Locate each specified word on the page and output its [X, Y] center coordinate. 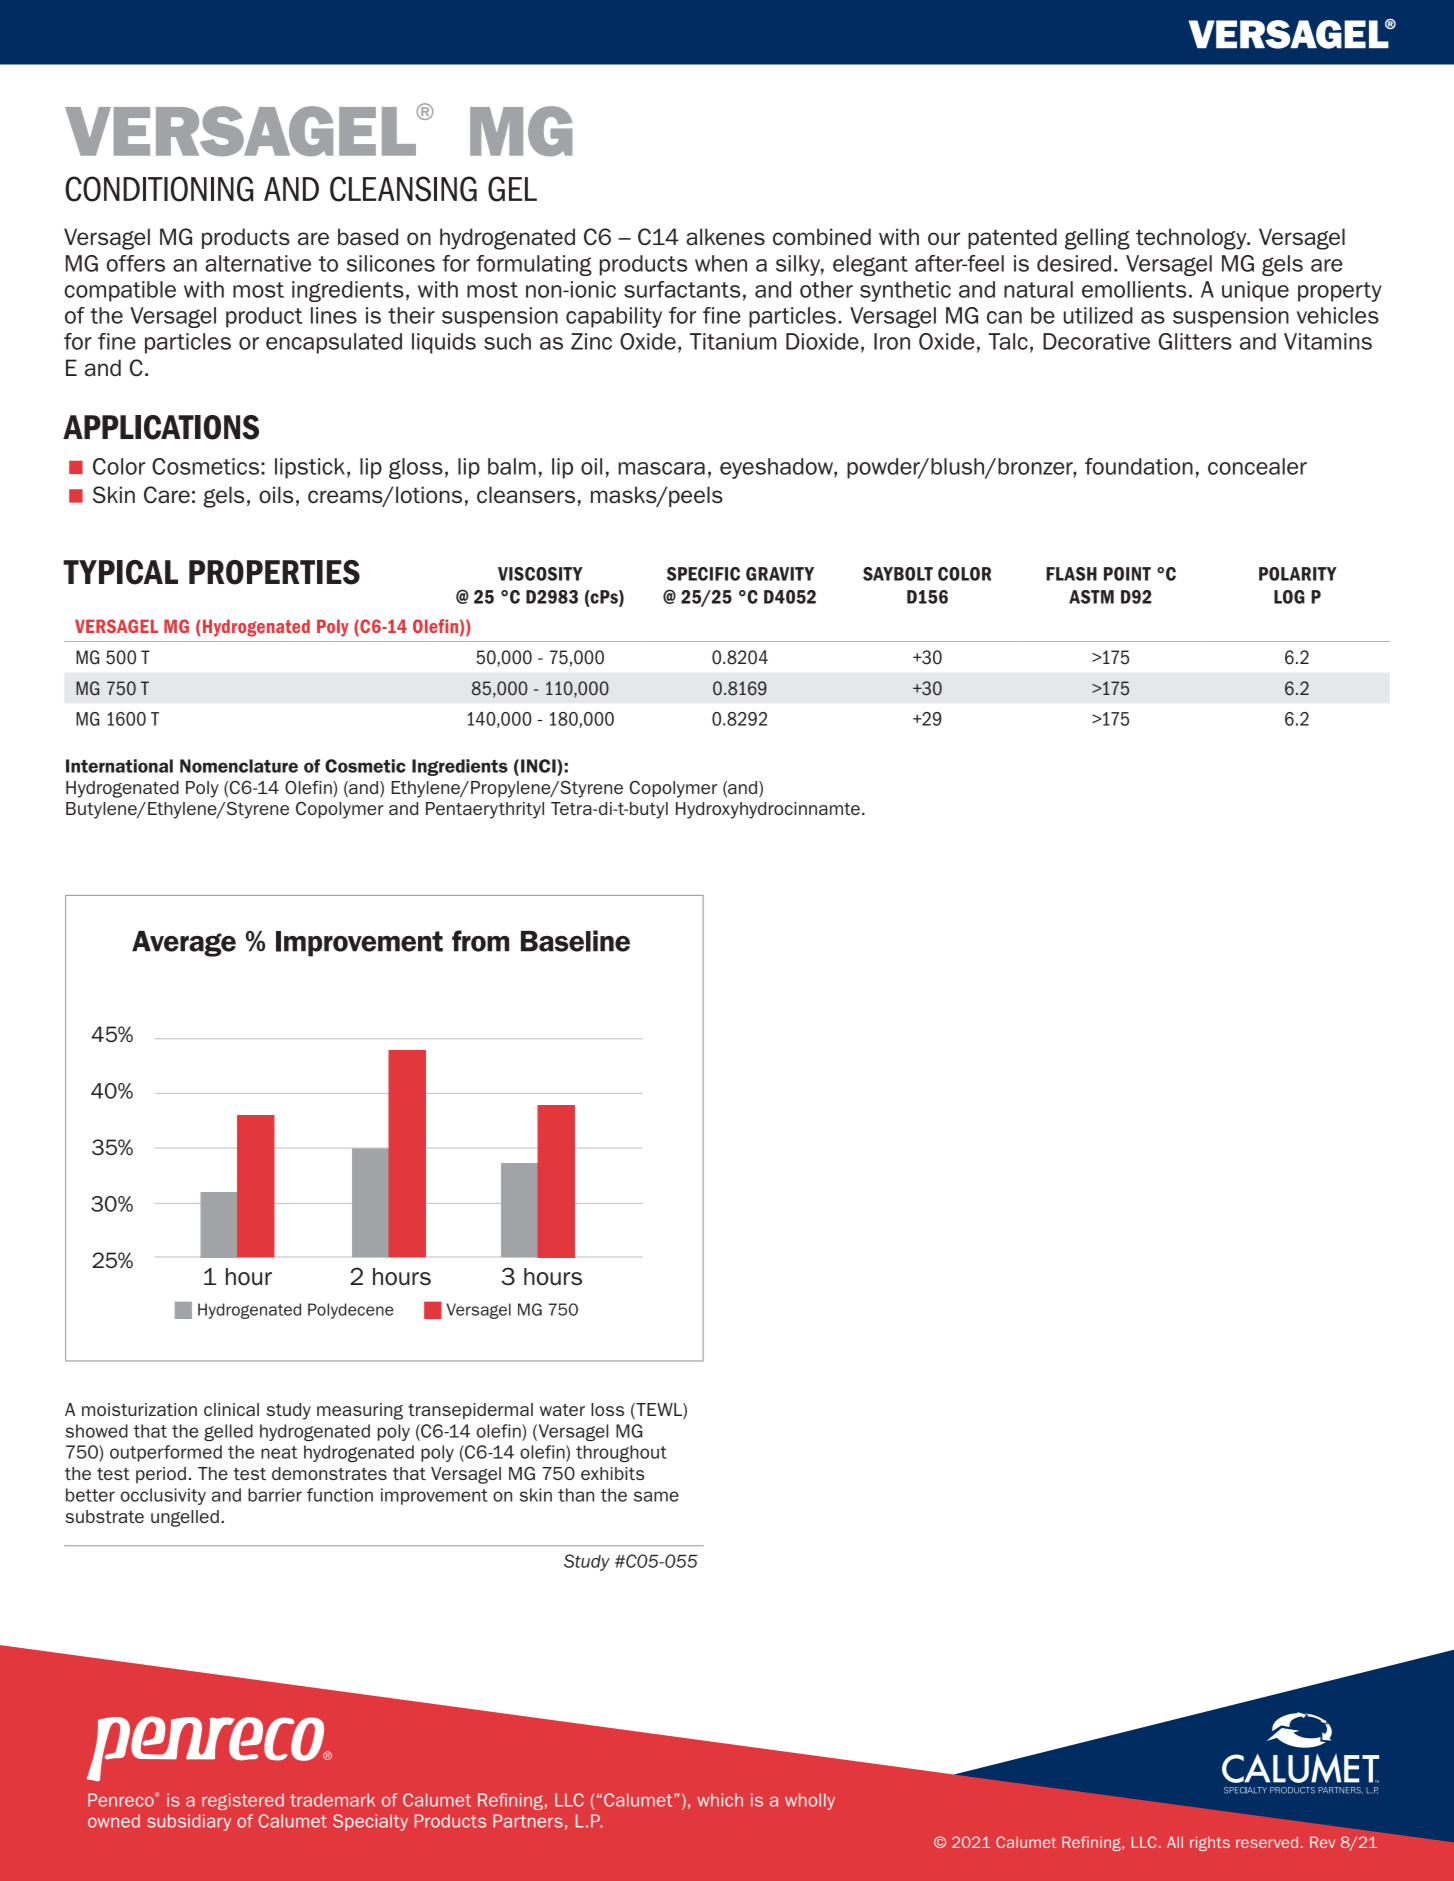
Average [184, 944]
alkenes [725, 237]
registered [243, 1801]
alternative [258, 263]
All [1175, 1842]
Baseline [575, 941]
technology [1192, 239]
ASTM [1091, 597]
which [720, 1800]
